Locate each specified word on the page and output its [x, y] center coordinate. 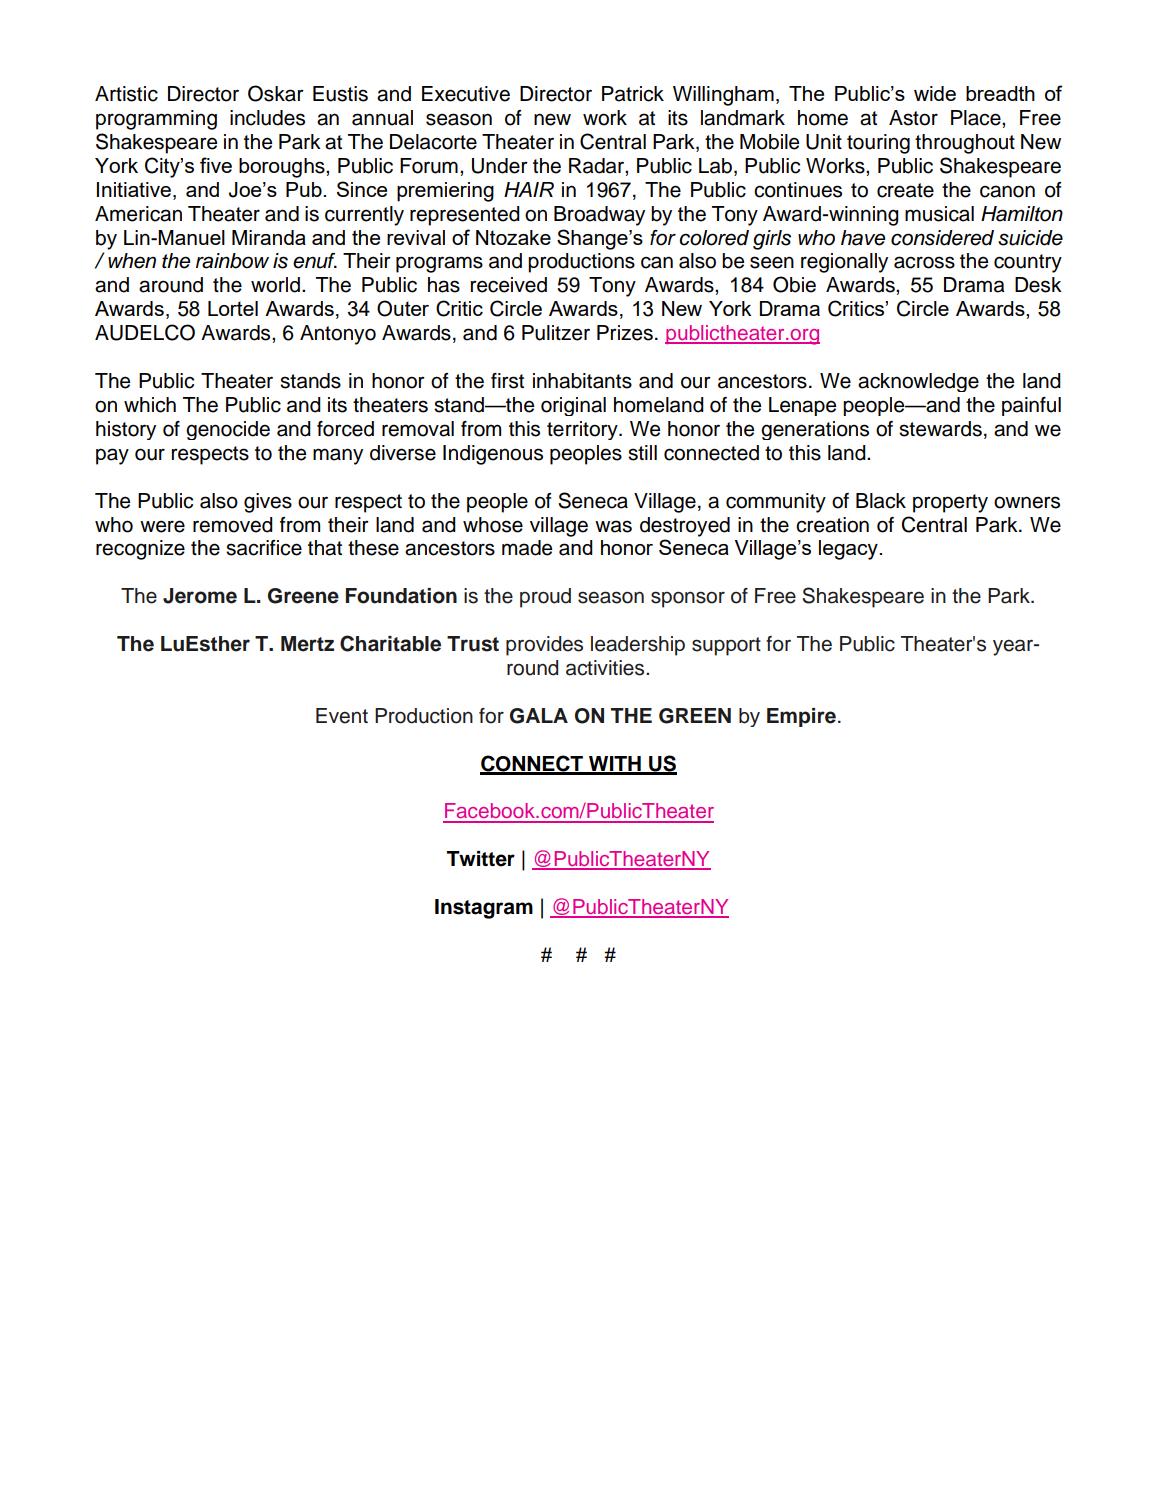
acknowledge [918, 382]
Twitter [481, 859]
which [150, 405]
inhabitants [582, 381]
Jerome [200, 596]
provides [544, 646]
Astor [913, 118]
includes [267, 118]
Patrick [633, 94]
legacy [849, 550]
